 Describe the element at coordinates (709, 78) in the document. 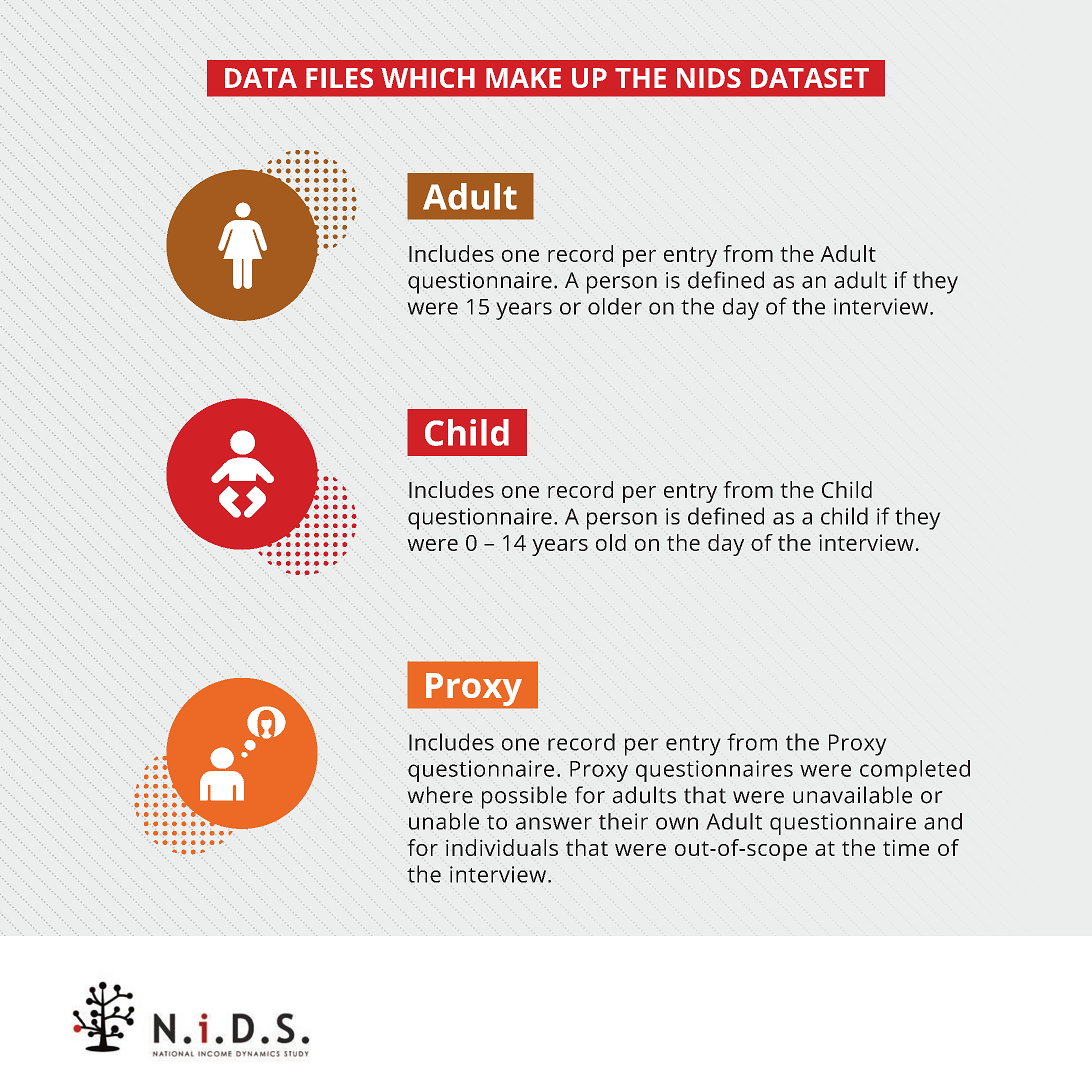

I see `NIDS` at that location.
